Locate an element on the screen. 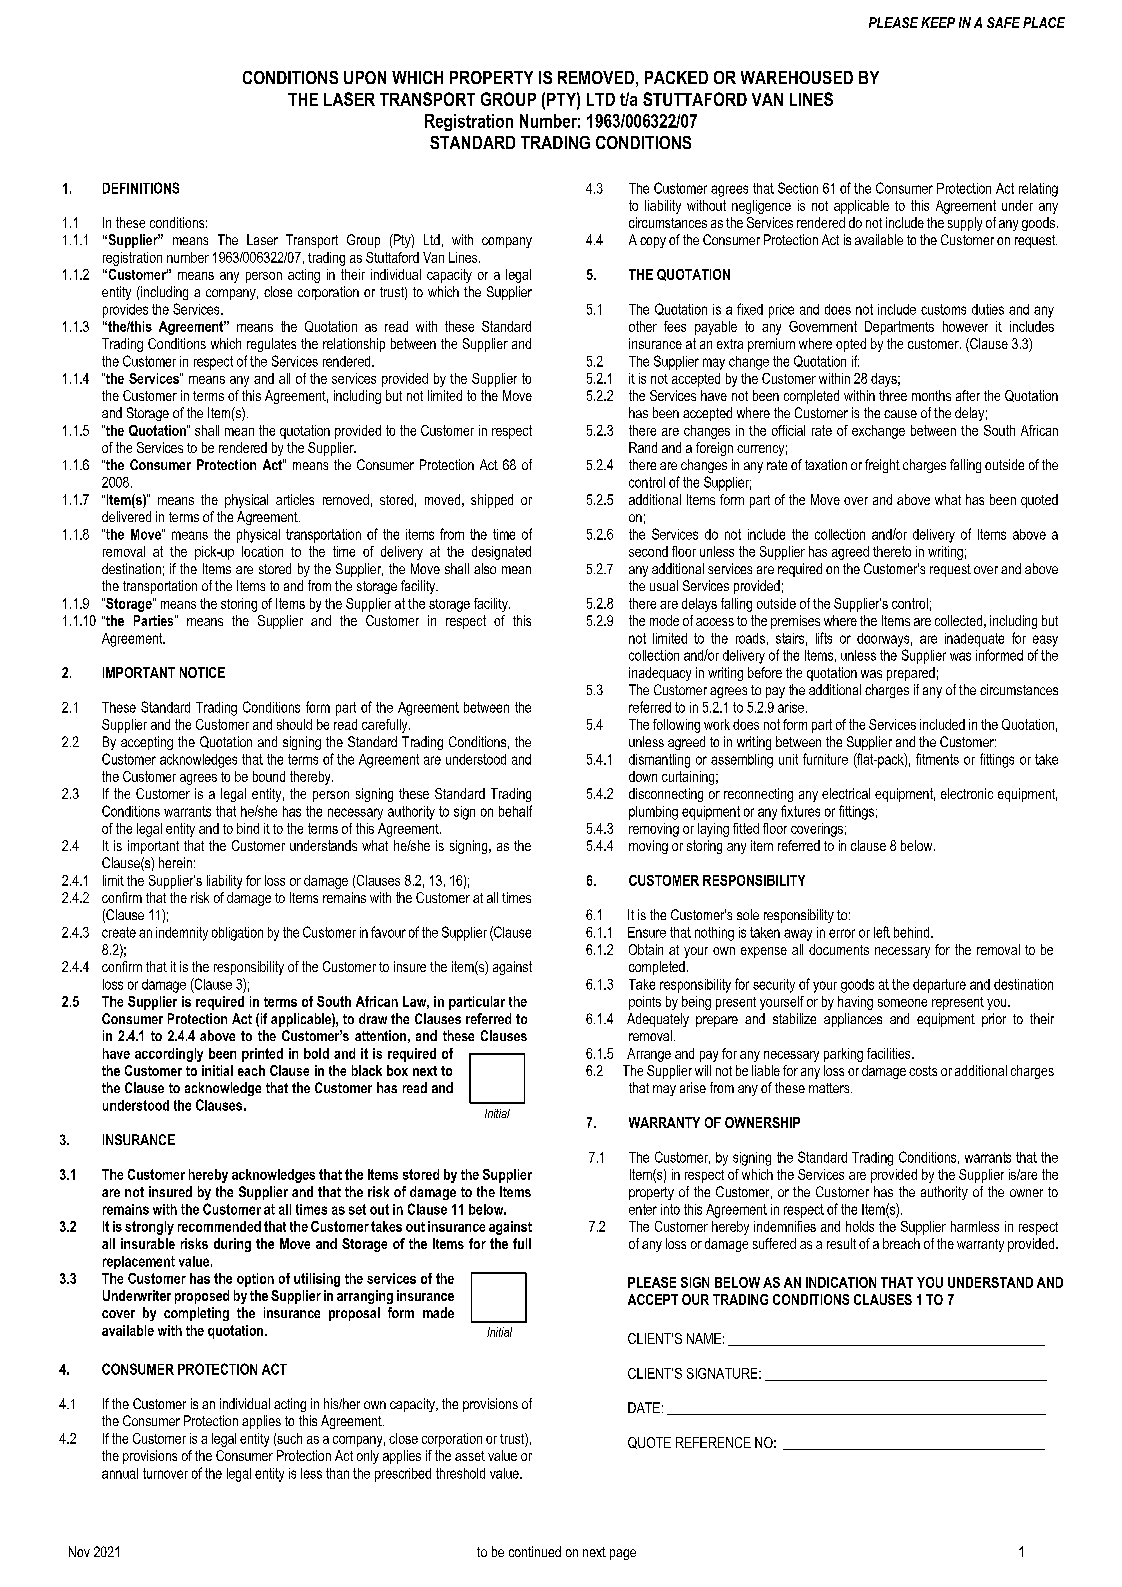 The image size is (1122, 1587). electronic is located at coordinates (967, 793).
